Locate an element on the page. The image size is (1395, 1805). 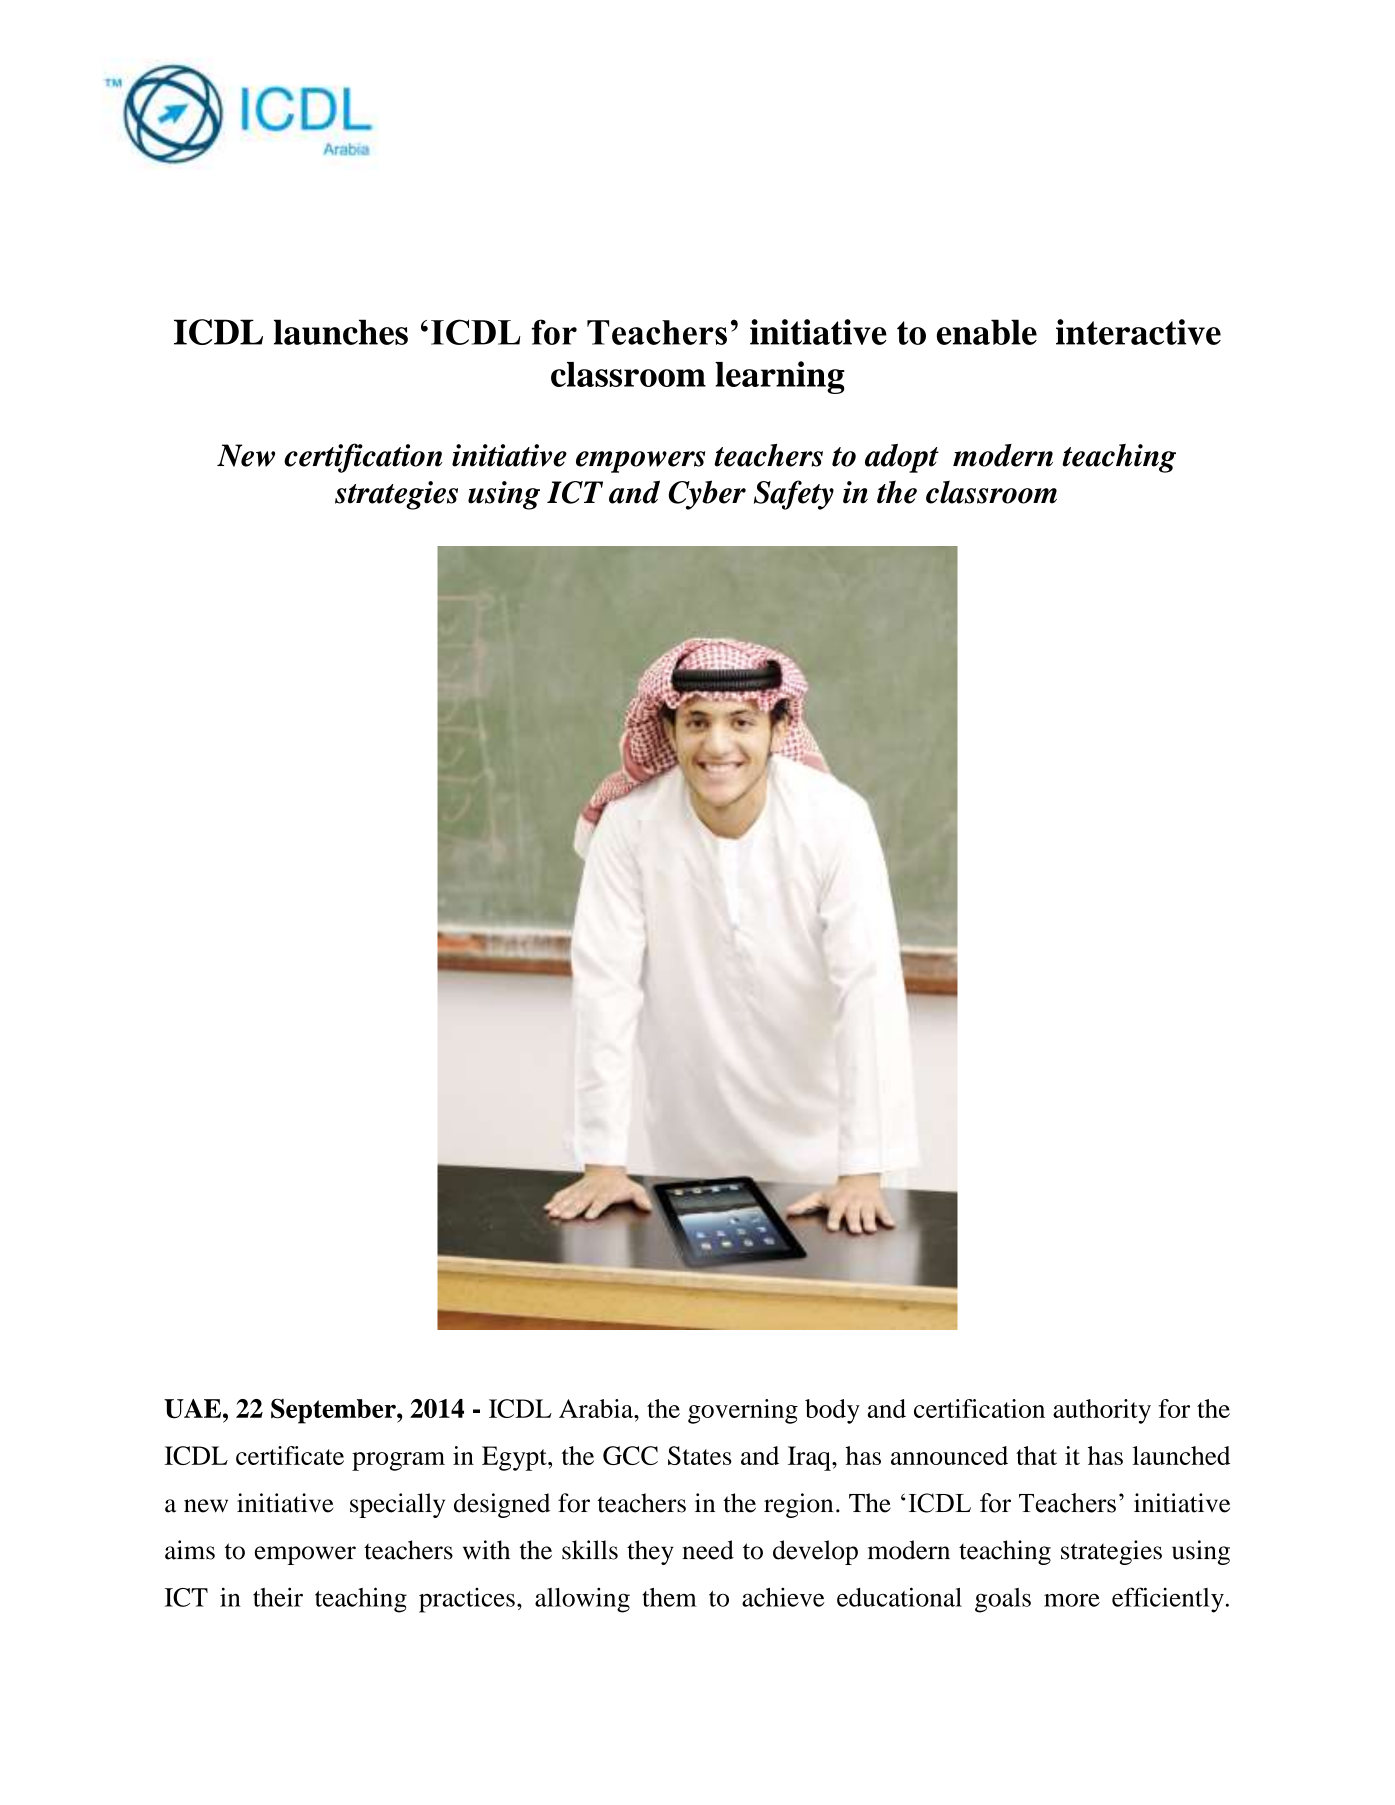
their is located at coordinates (278, 1597).
